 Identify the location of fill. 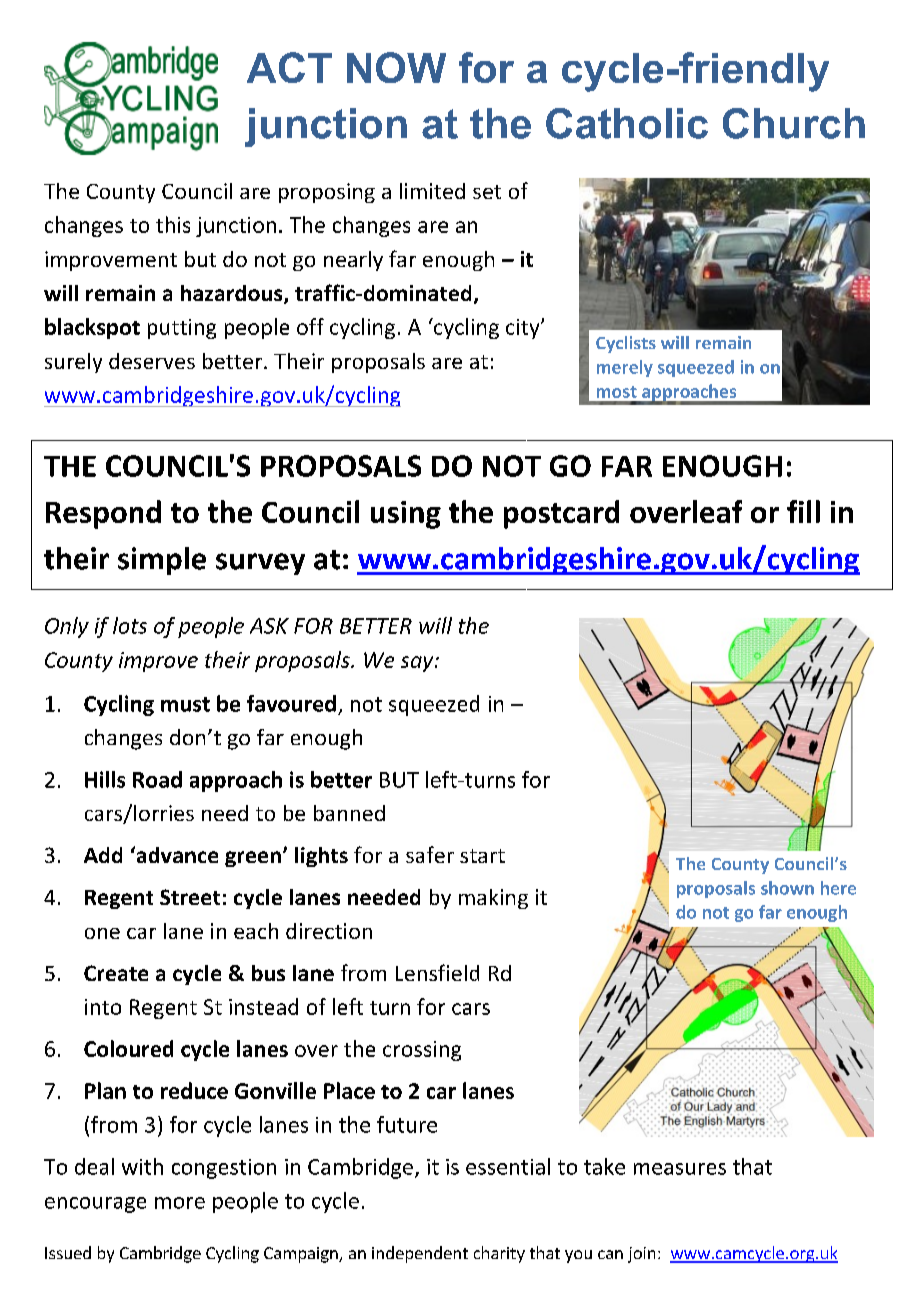
(803, 511).
